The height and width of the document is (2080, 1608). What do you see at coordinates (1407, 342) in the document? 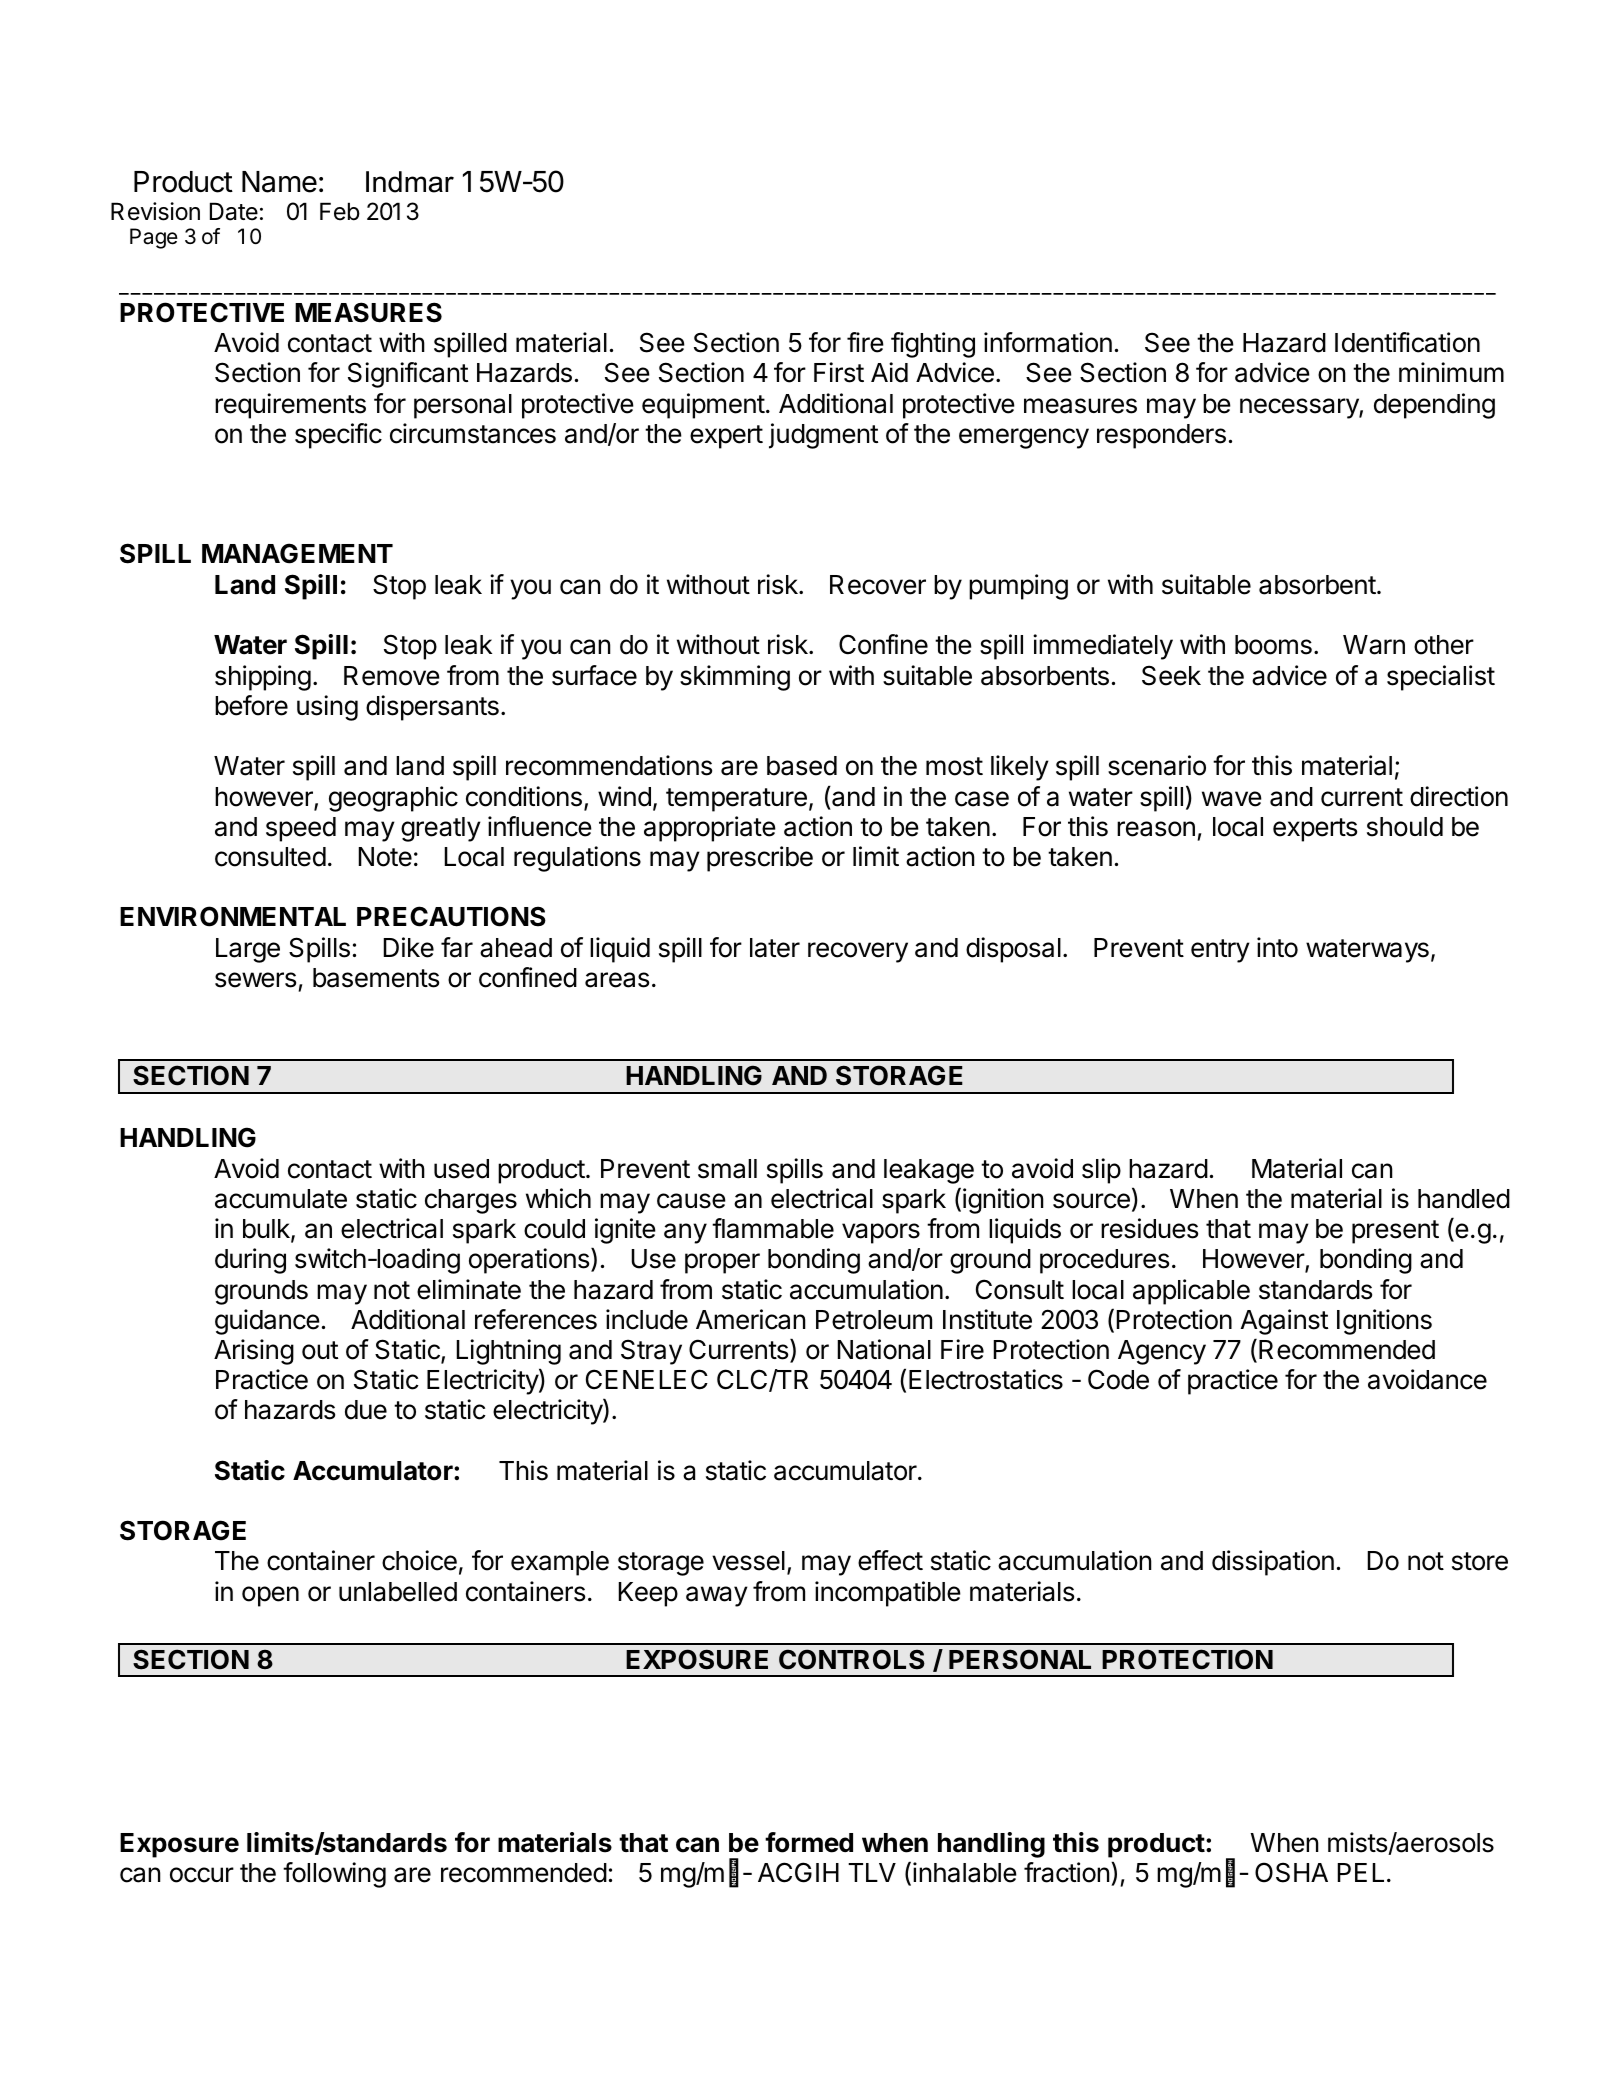
I see `Identification` at bounding box center [1407, 342].
